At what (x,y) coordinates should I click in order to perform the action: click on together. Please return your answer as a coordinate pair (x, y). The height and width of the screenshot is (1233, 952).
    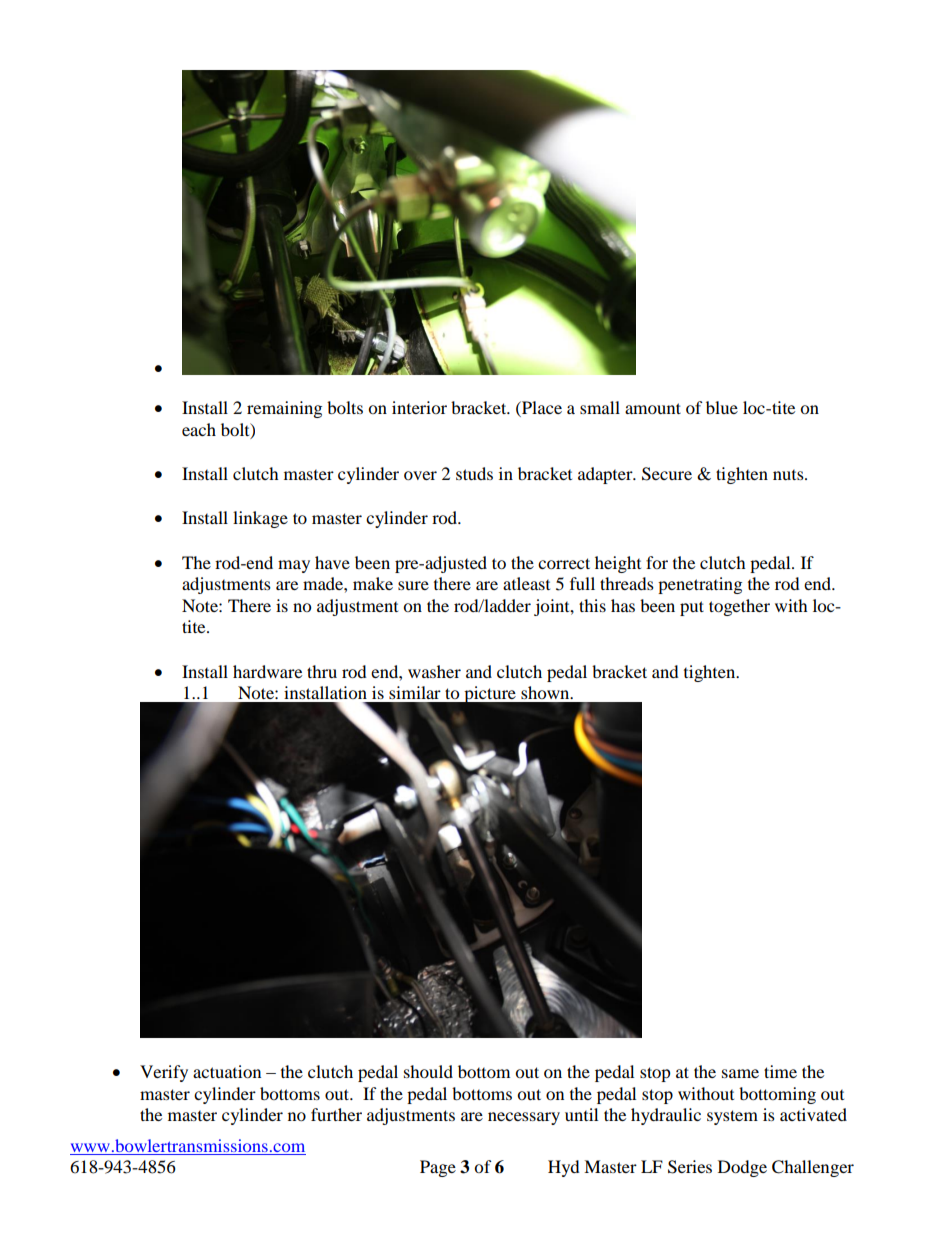
    Looking at the image, I should click on (739, 607).
